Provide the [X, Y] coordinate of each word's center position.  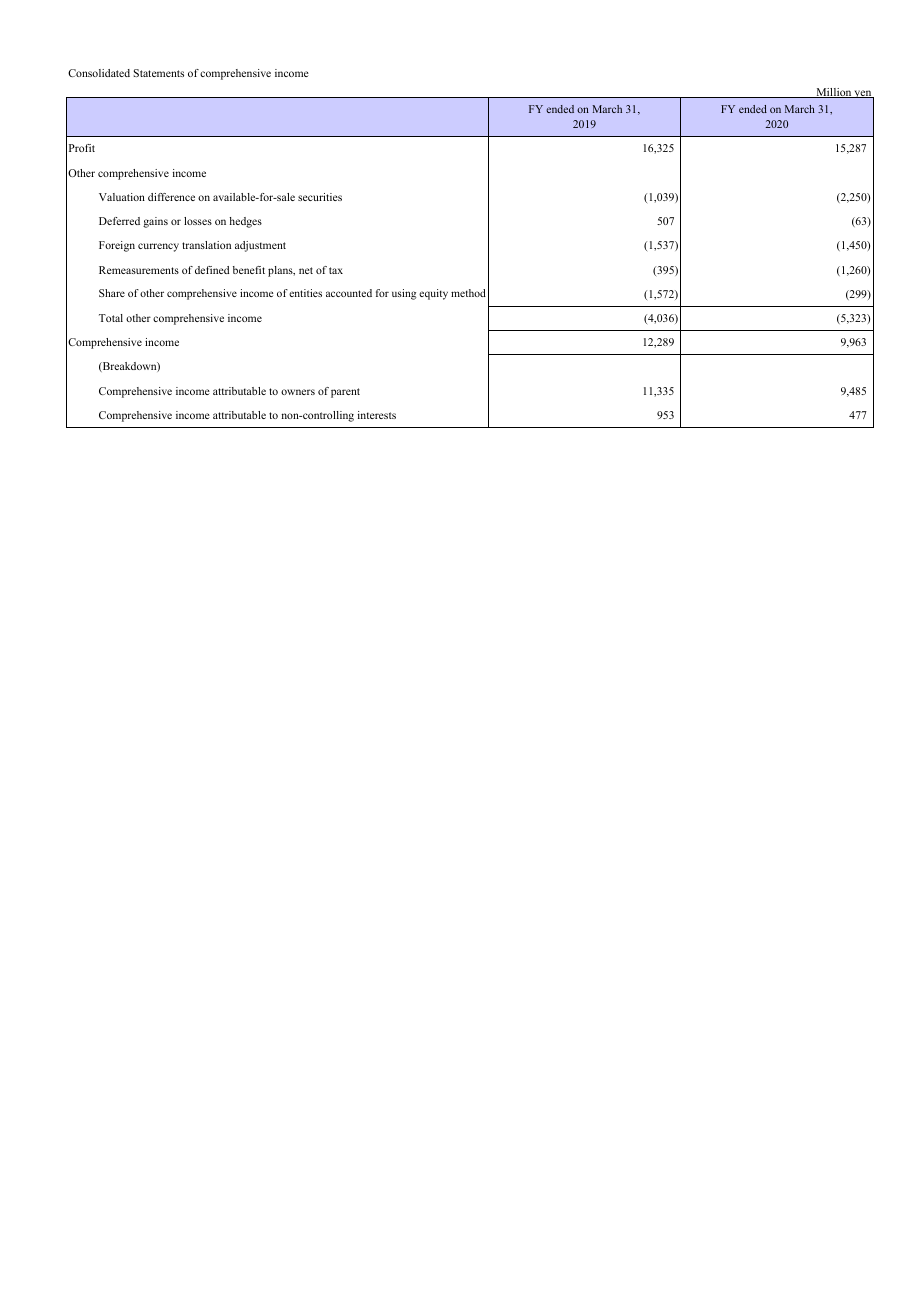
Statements [159, 73]
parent [345, 393]
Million [833, 93]
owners [298, 392]
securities [320, 197]
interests [377, 415]
